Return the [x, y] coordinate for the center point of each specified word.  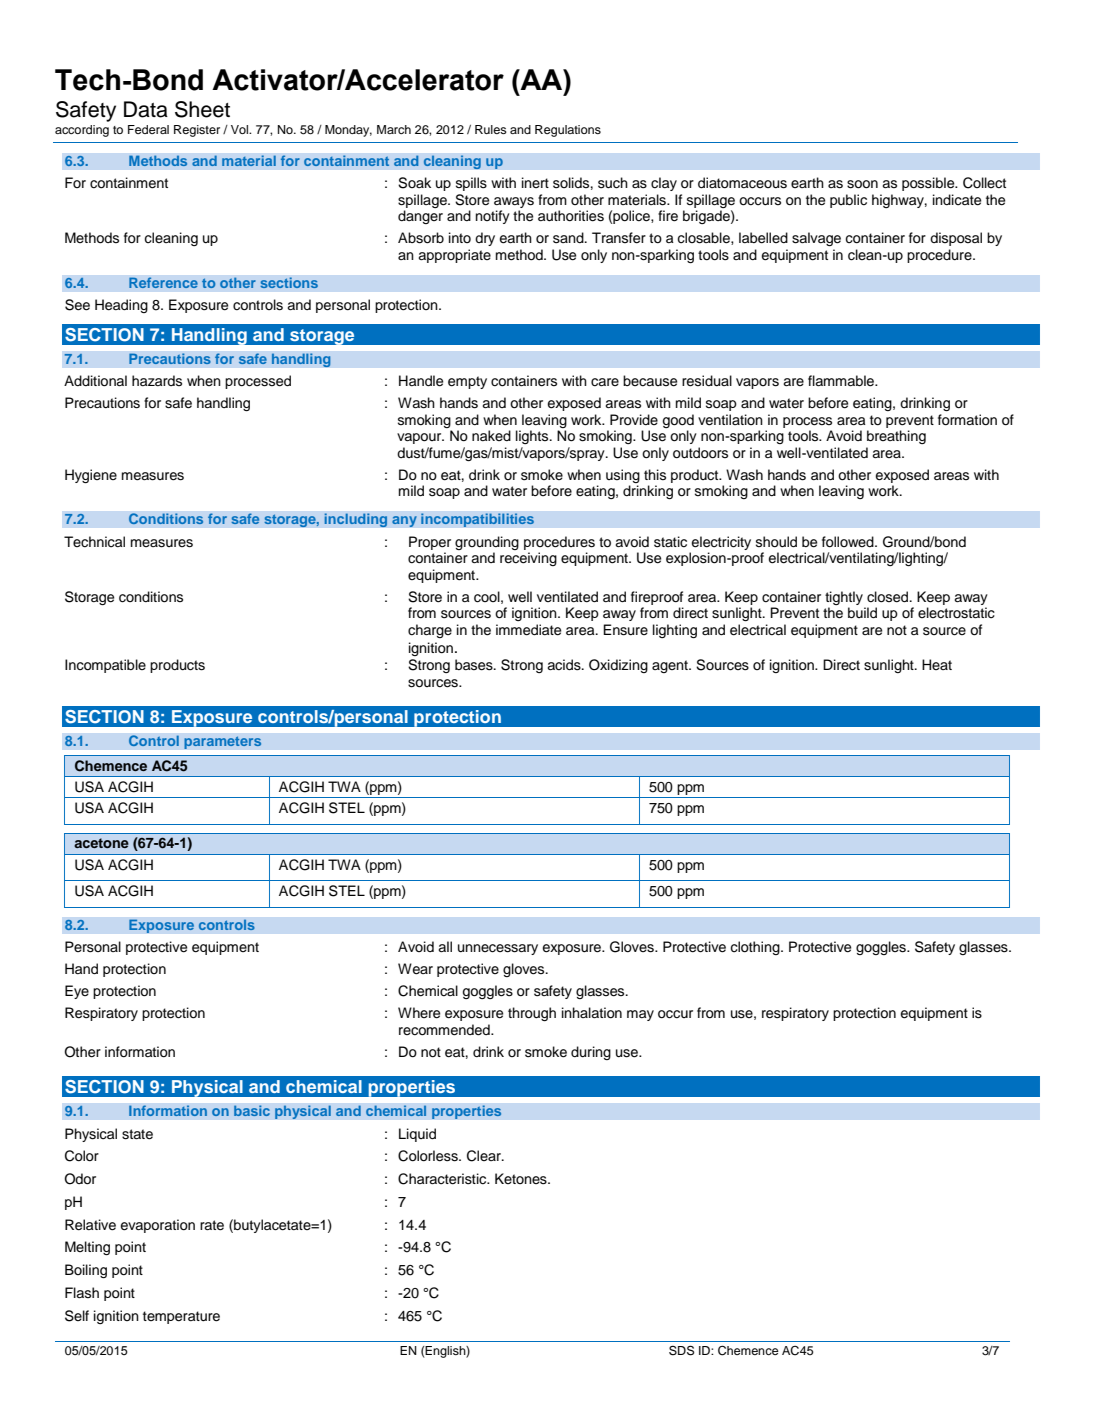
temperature [181, 1317]
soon [862, 184]
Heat [937, 664]
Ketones [522, 1179]
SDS [682, 1350]
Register [197, 131]
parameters [223, 742]
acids [565, 665]
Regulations [568, 131]
